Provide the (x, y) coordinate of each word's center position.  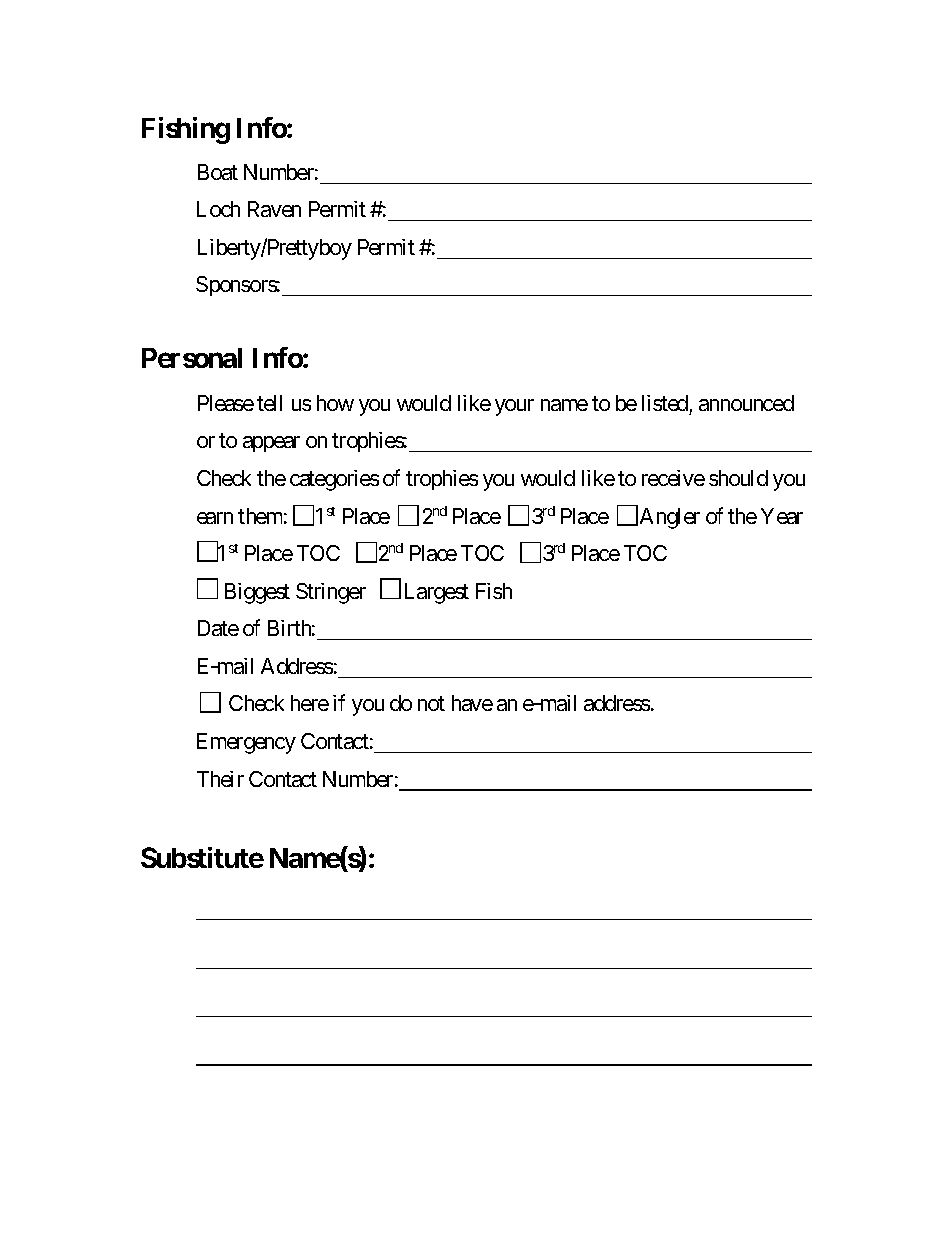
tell (269, 403)
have (472, 703)
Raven (274, 209)
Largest (437, 593)
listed (665, 403)
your (514, 407)
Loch (218, 209)
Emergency (246, 743)
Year (782, 516)
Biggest (257, 593)
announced (746, 403)
